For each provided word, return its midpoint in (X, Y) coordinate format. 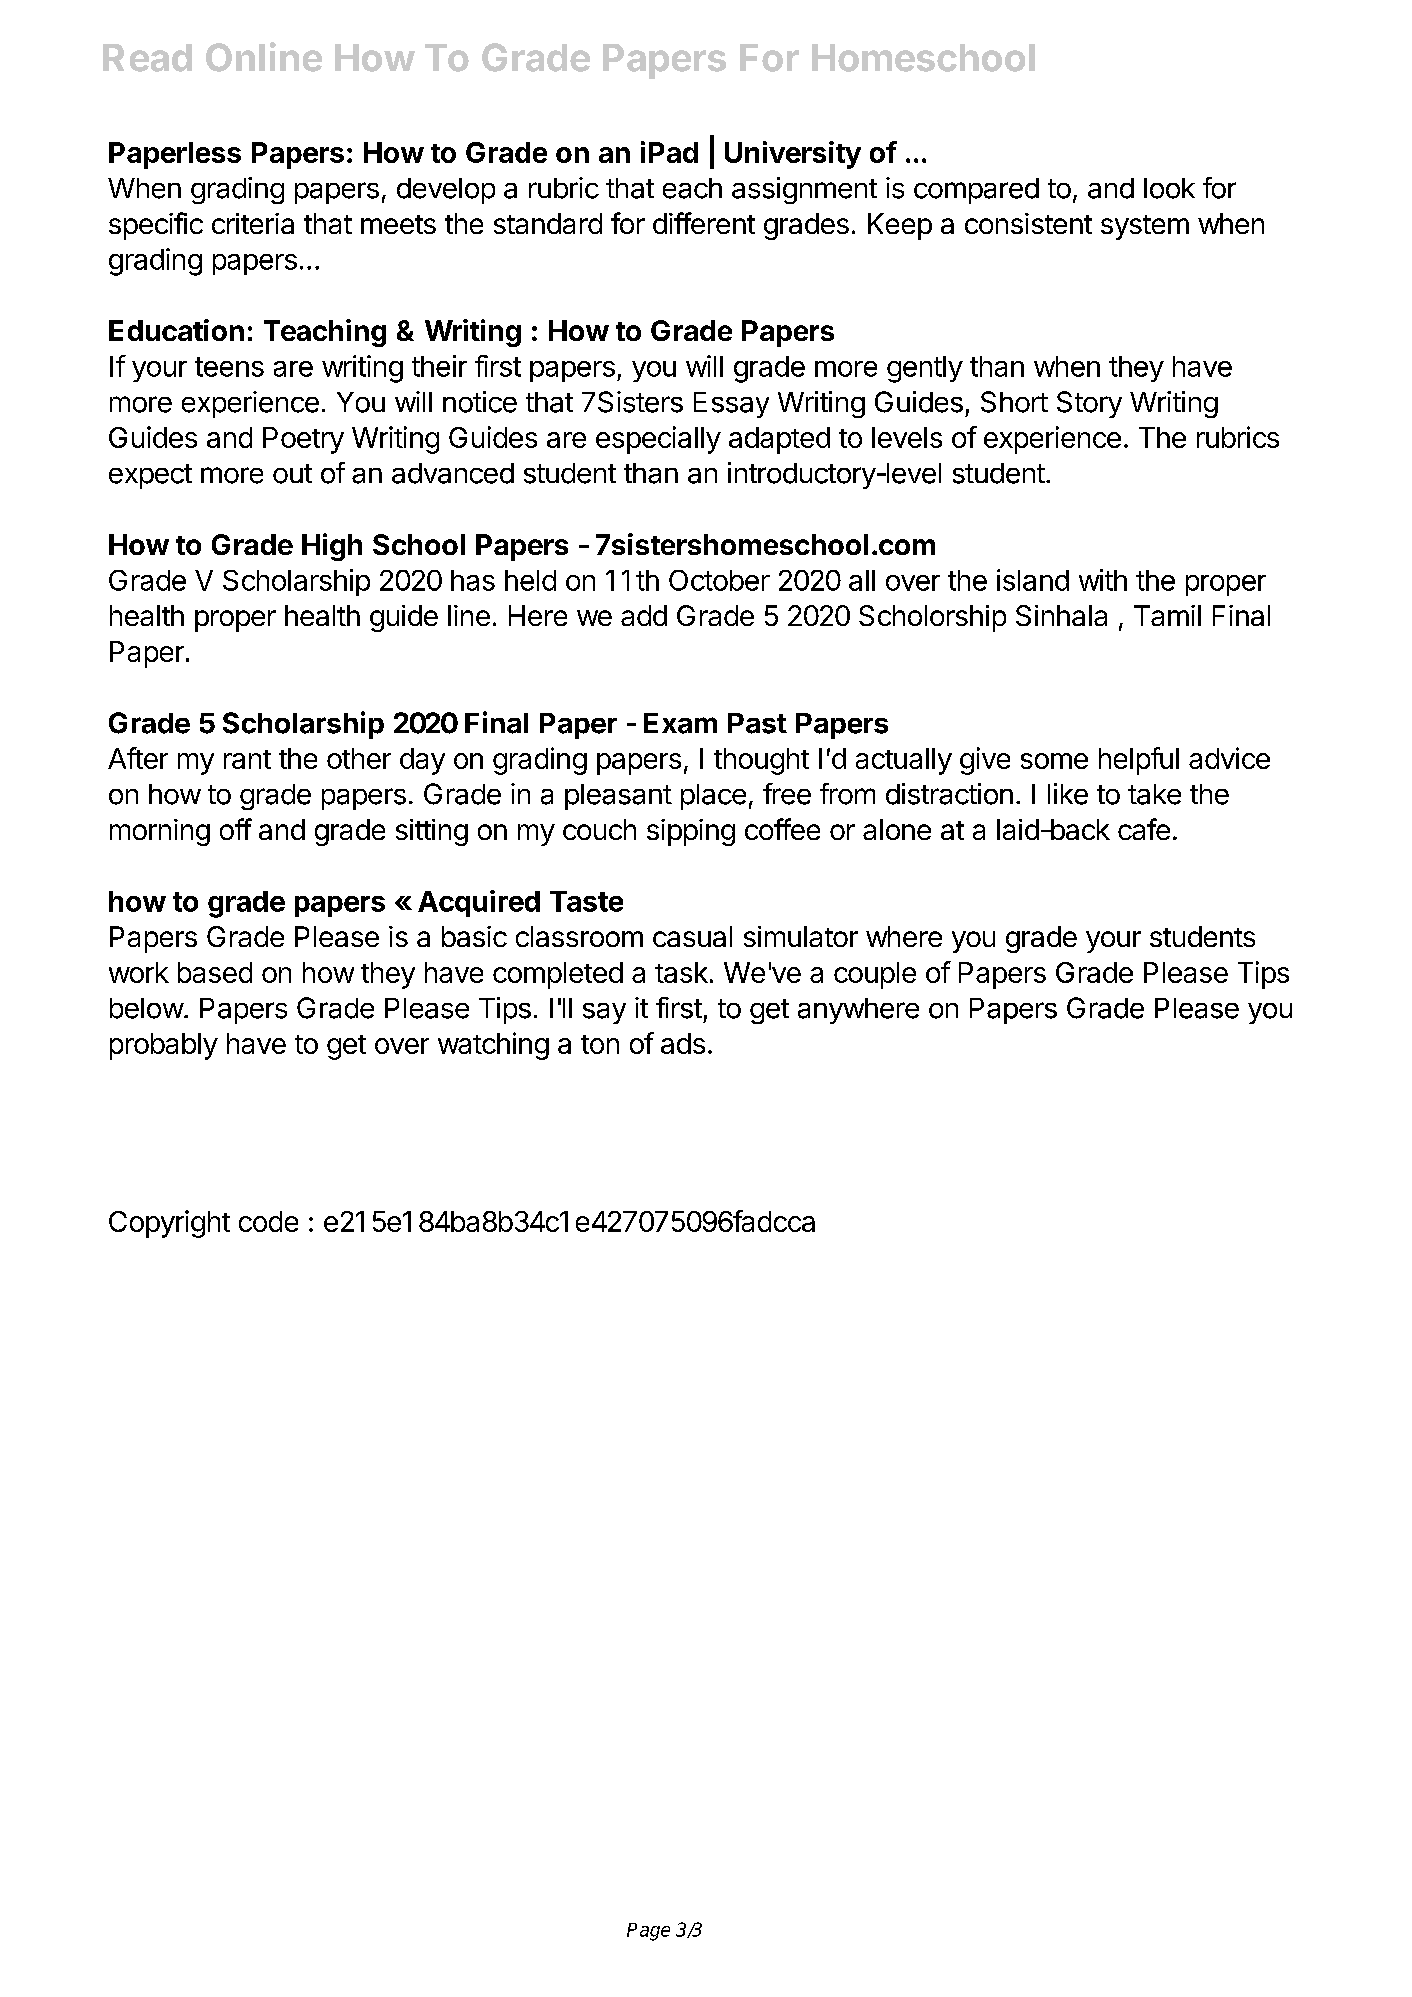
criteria (253, 223)
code (268, 1221)
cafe (1144, 829)
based (215, 972)
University (793, 155)
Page (648, 1932)
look (1169, 188)
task (681, 972)
